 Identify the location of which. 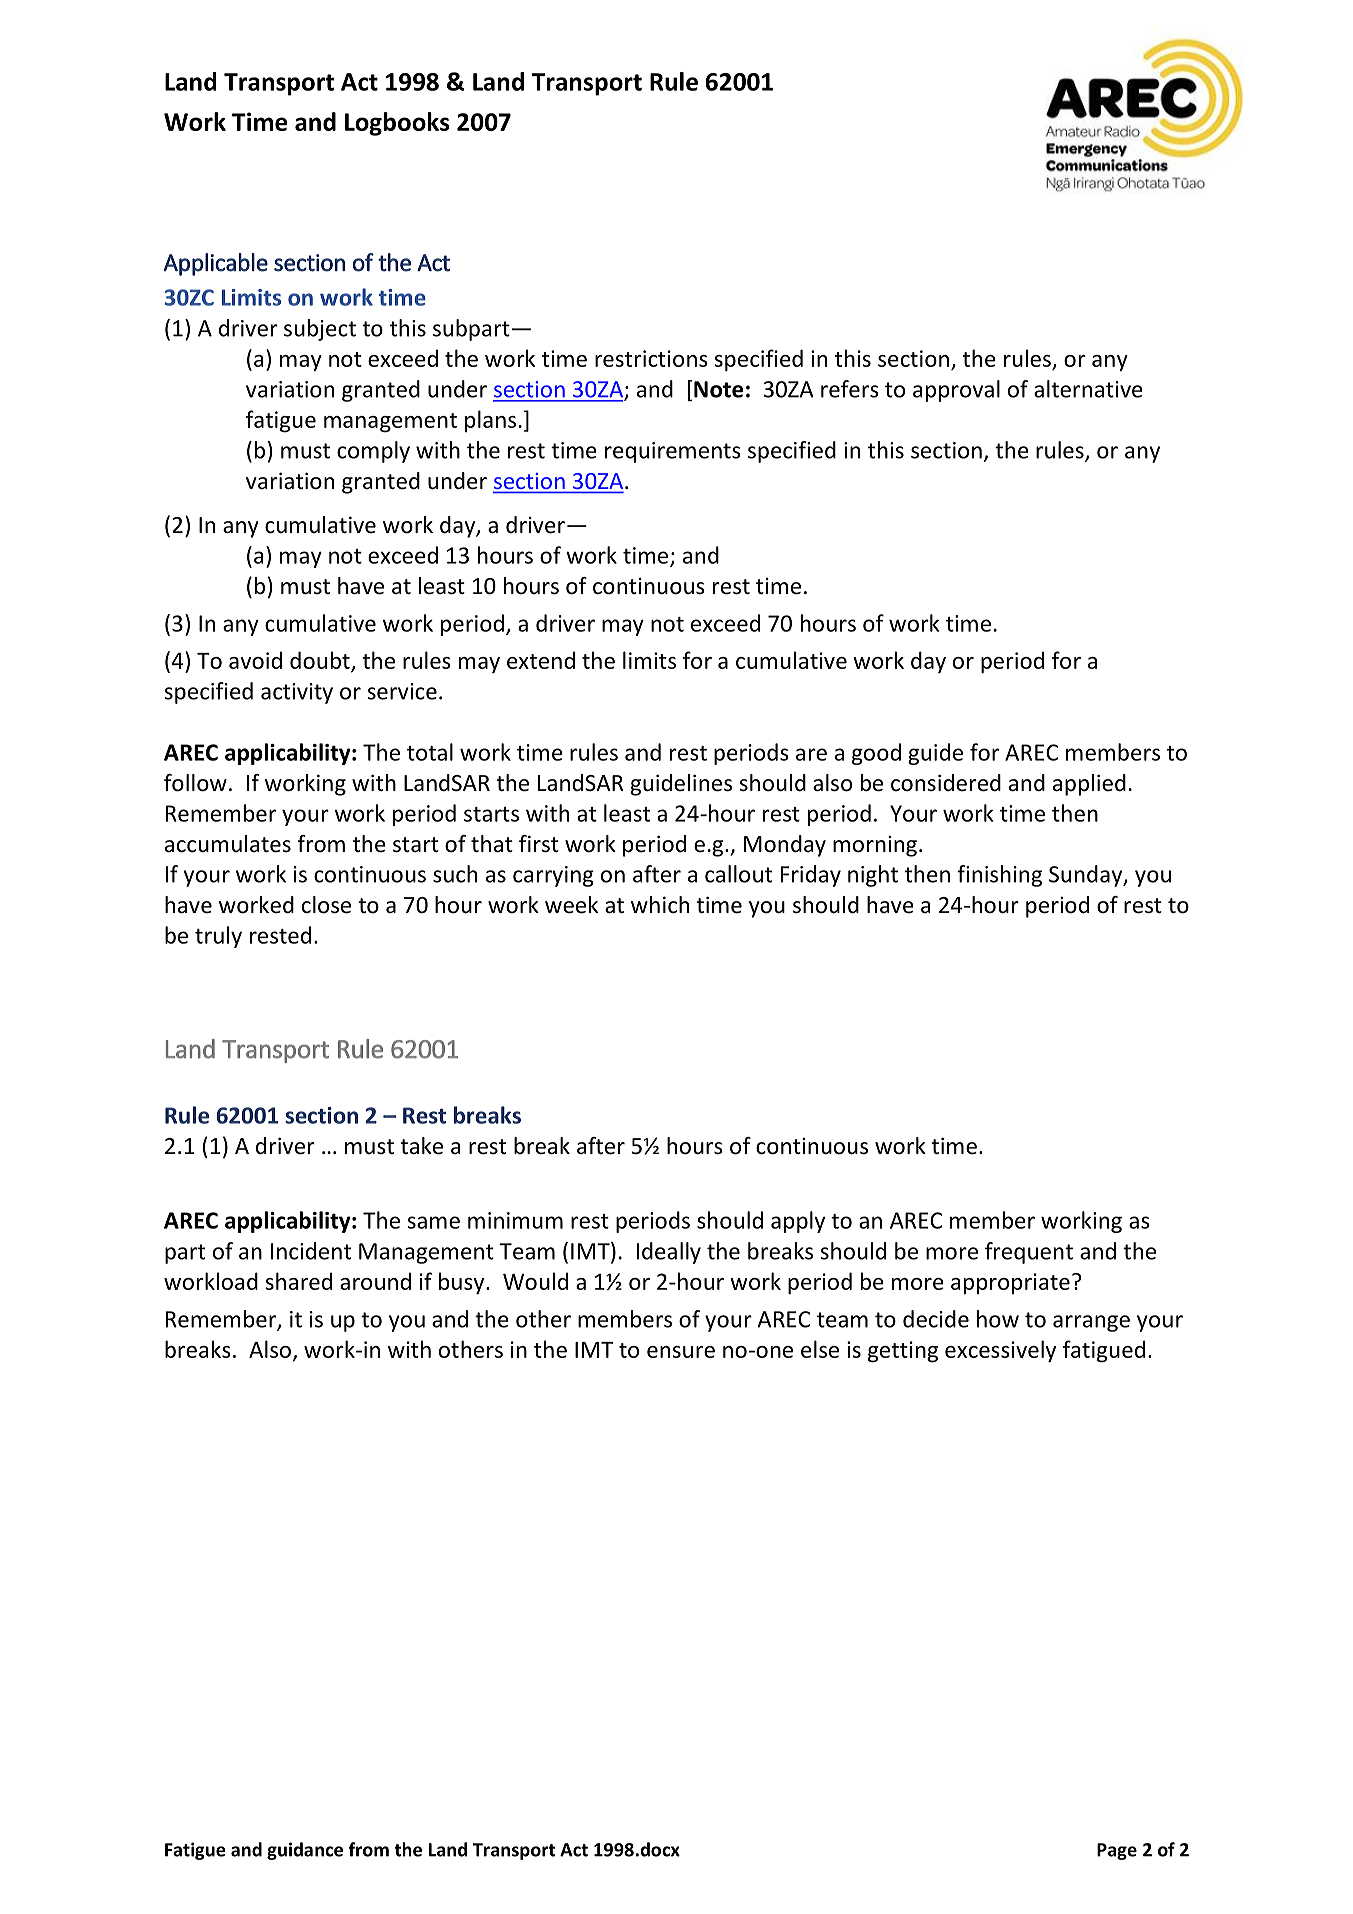
(660, 905).
